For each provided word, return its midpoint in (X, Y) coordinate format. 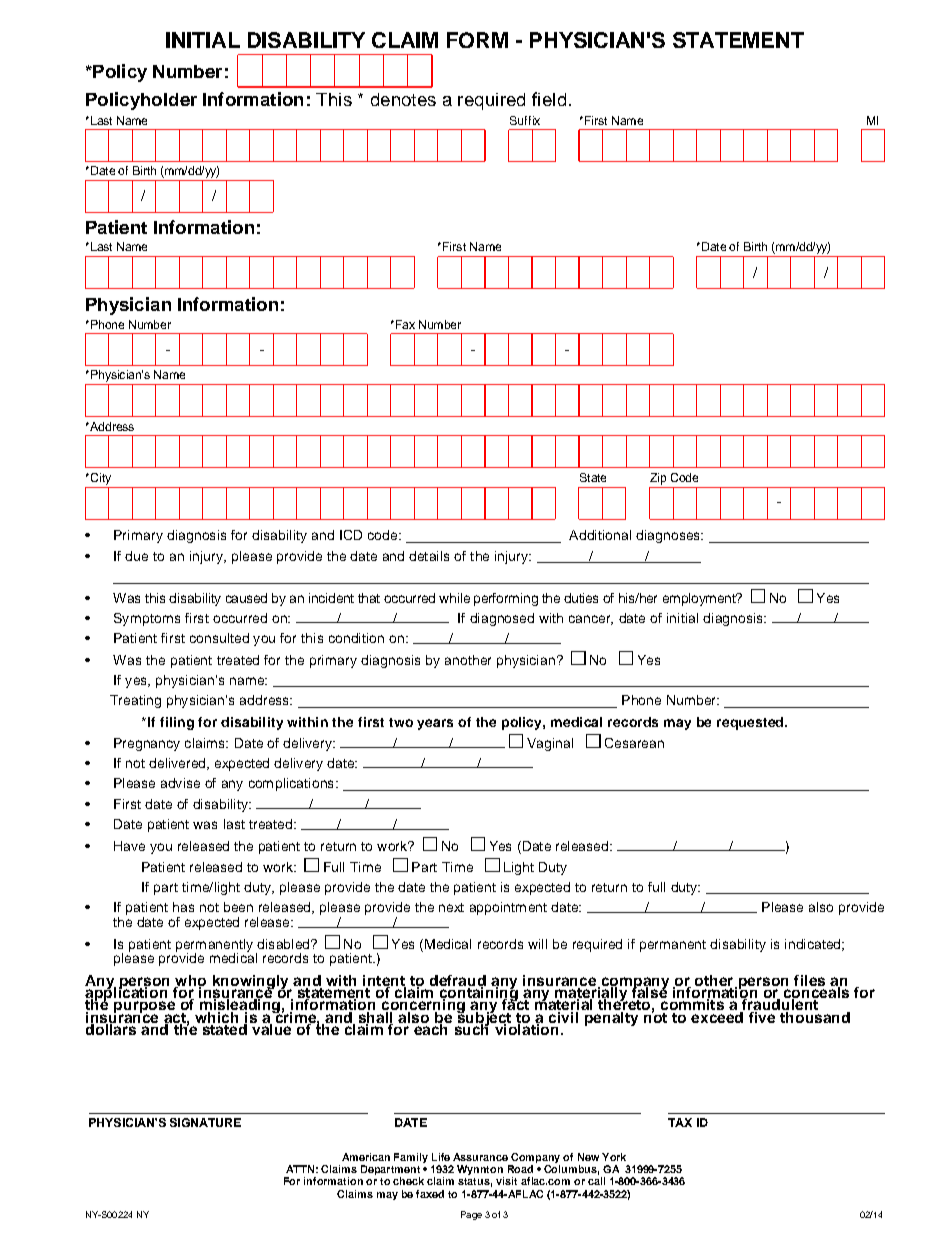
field (549, 99)
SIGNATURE (205, 1122)
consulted (219, 638)
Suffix (525, 120)
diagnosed (502, 619)
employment (700, 599)
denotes (403, 99)
